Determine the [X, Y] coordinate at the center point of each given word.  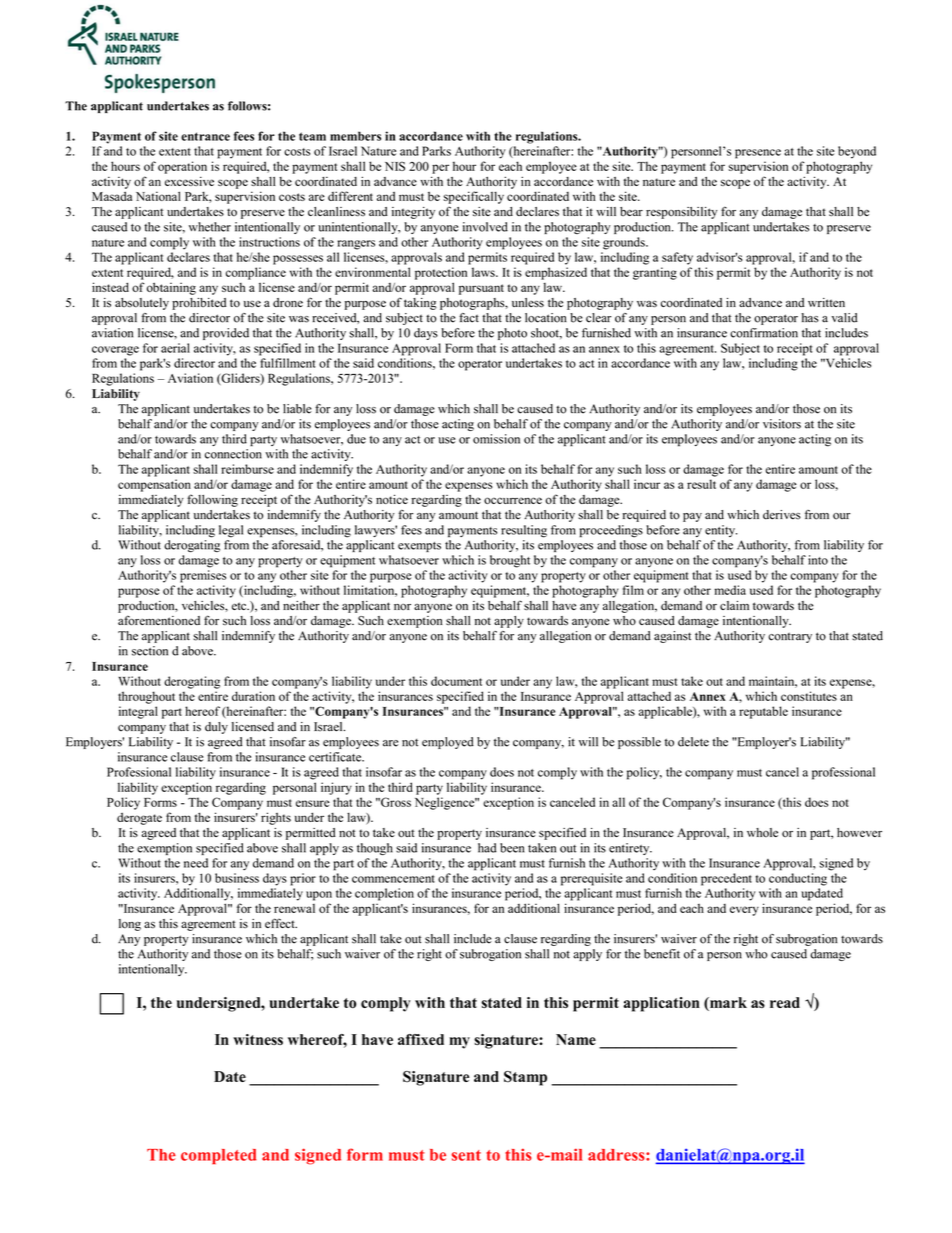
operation [182, 167]
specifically [474, 197]
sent [466, 1155]
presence [758, 154]
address [617, 1155]
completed [218, 1156]
